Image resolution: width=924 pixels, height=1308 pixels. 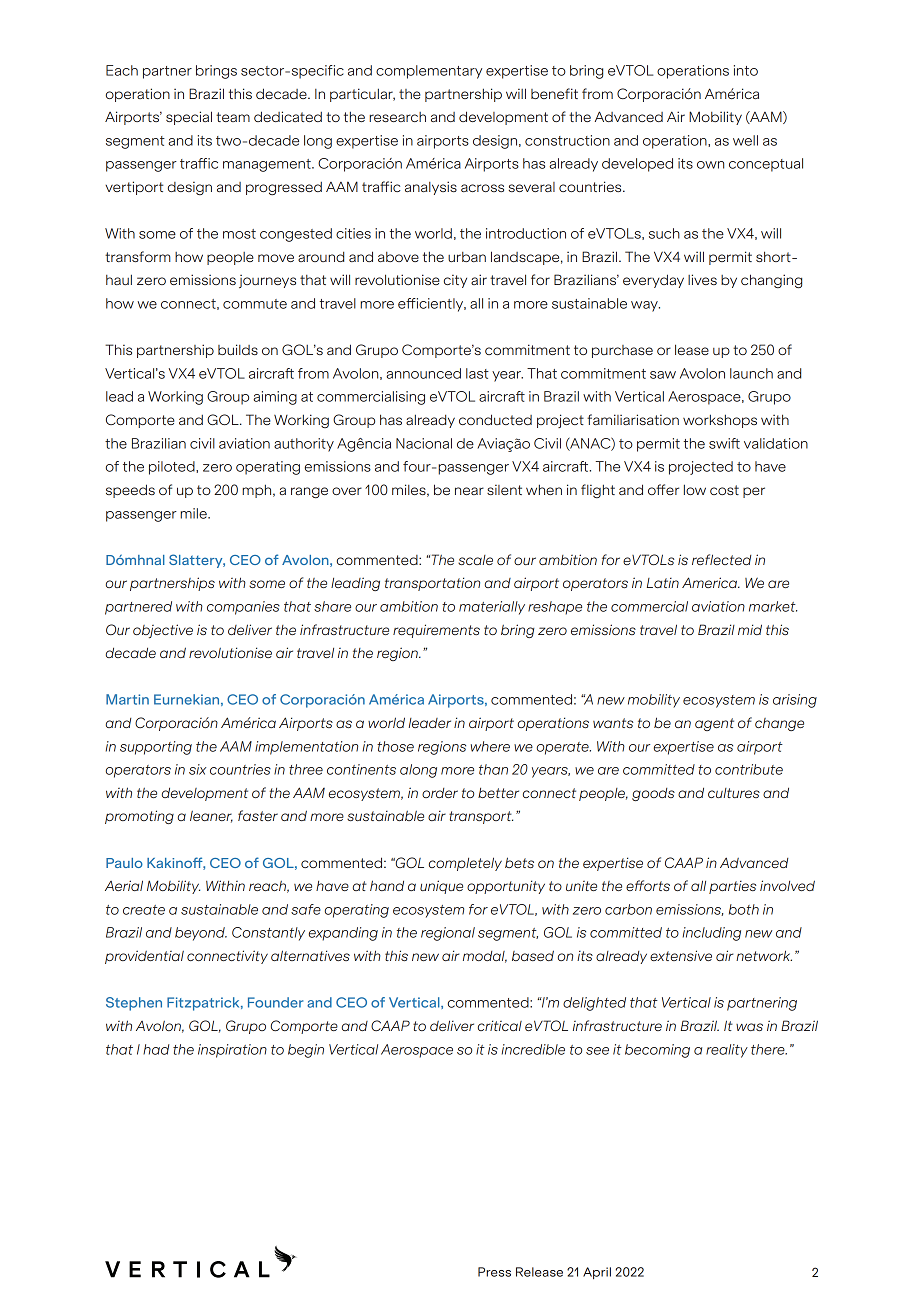 I want to click on complementary, so click(x=429, y=72).
